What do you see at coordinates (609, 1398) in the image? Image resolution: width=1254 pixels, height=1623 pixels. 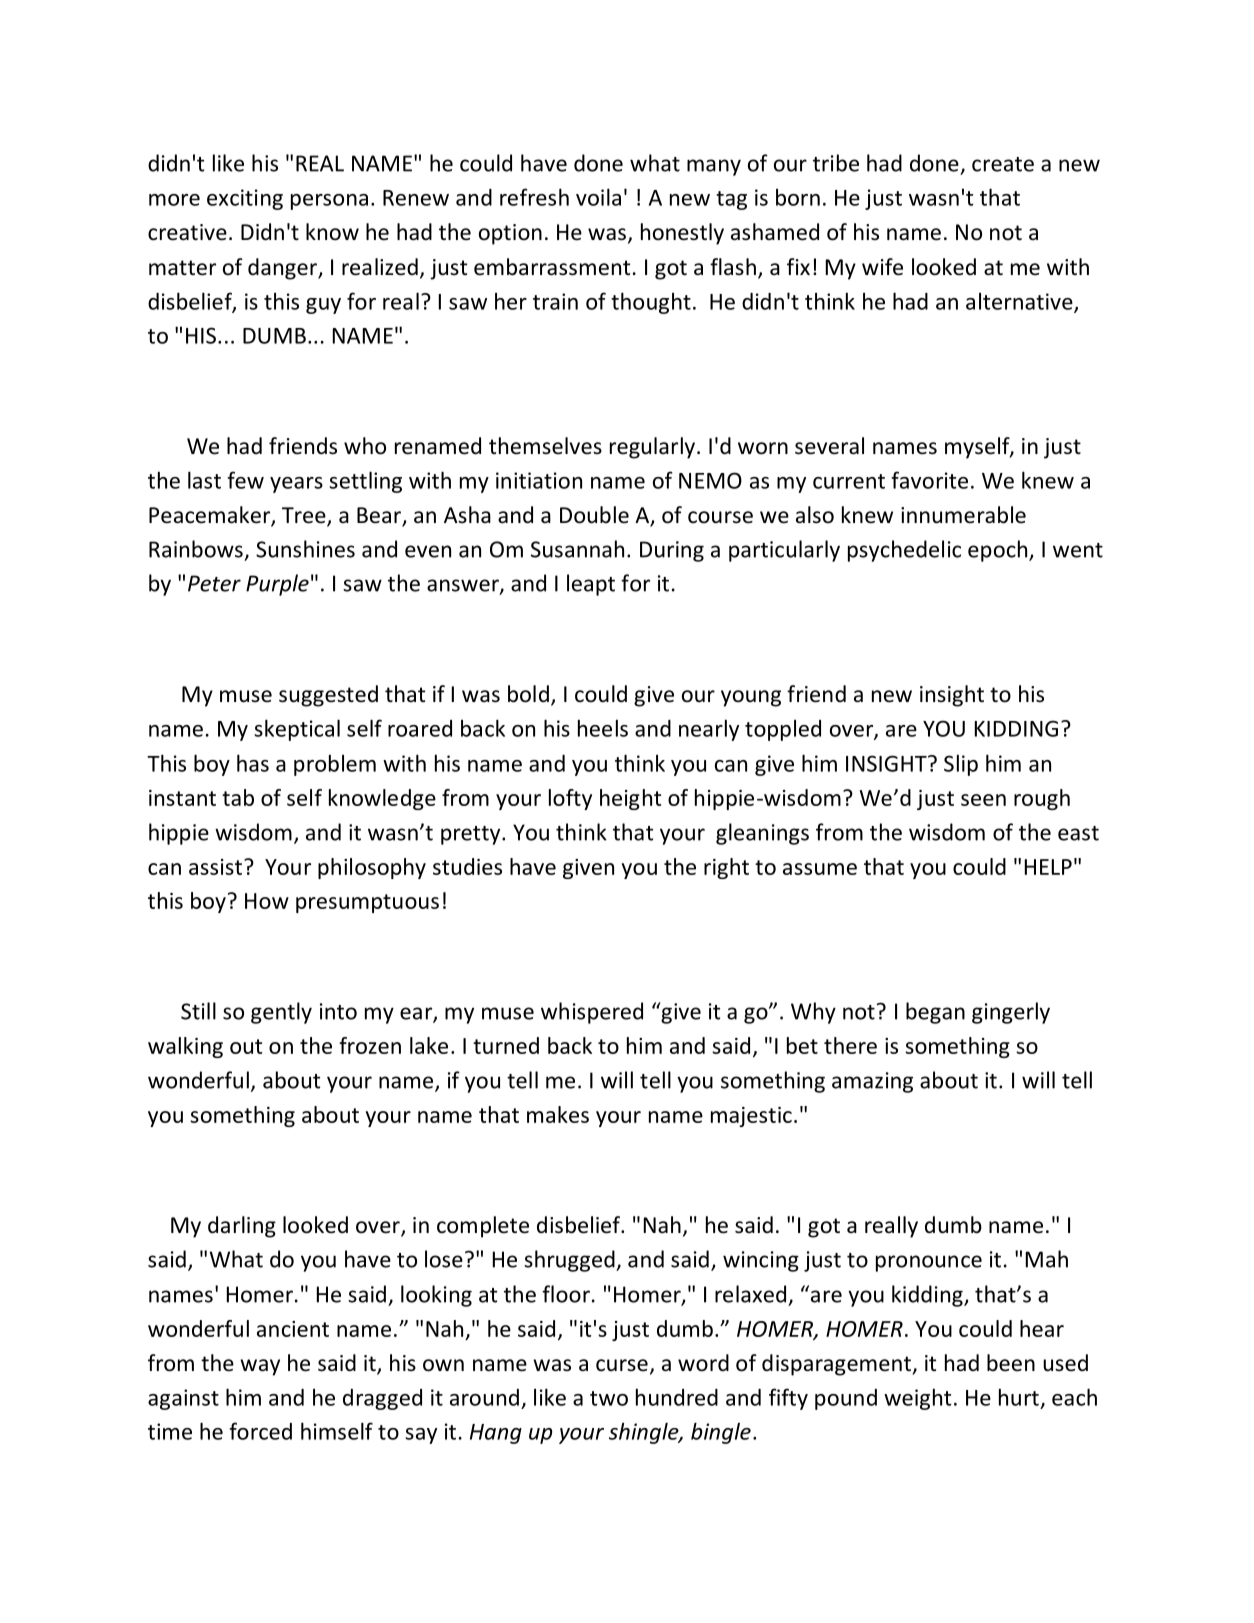 I see `two` at bounding box center [609, 1398].
